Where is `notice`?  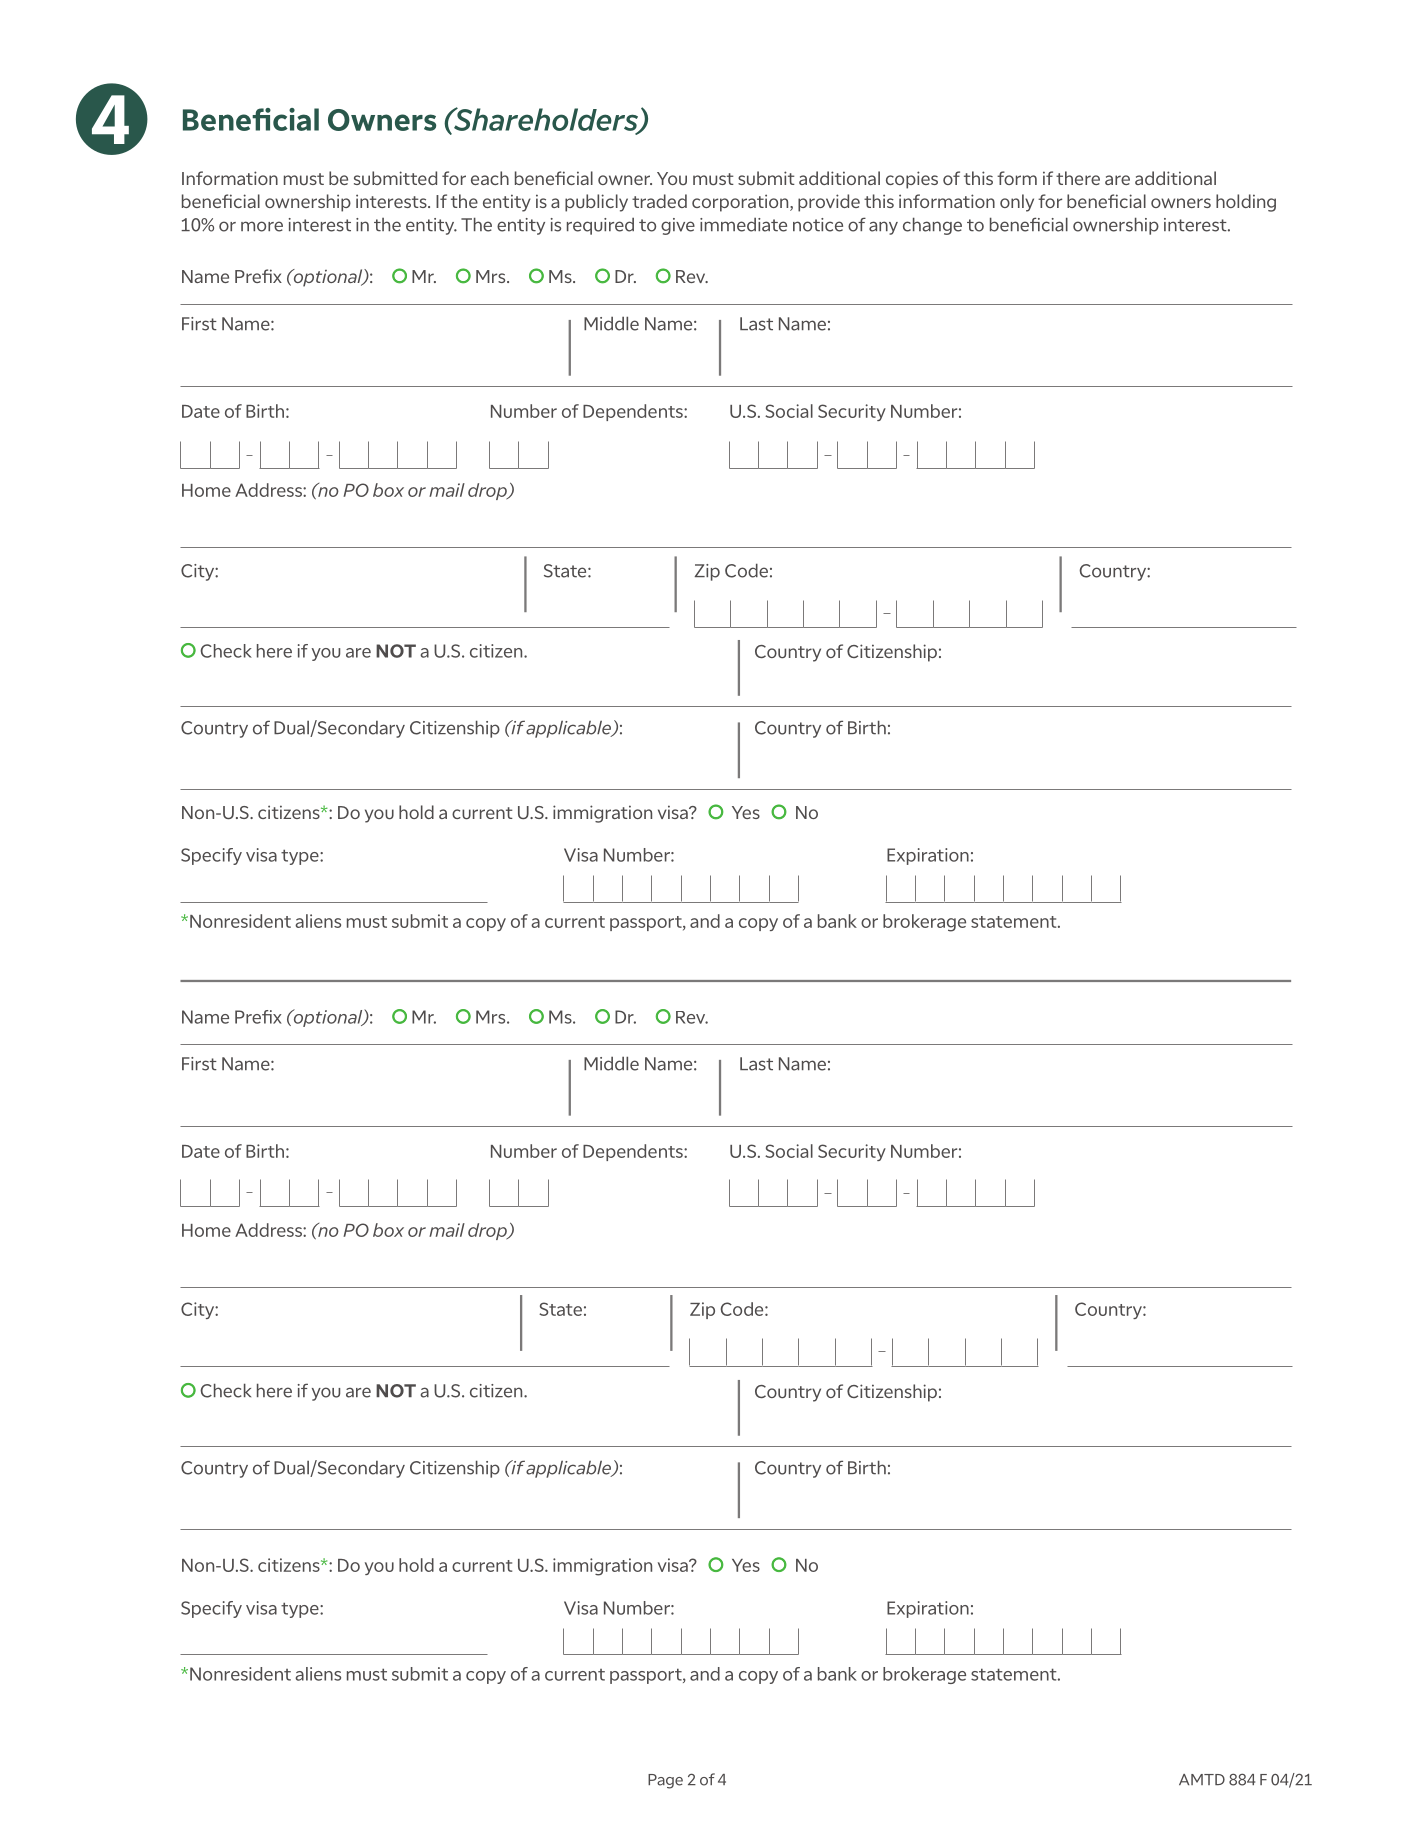 notice is located at coordinates (818, 225).
